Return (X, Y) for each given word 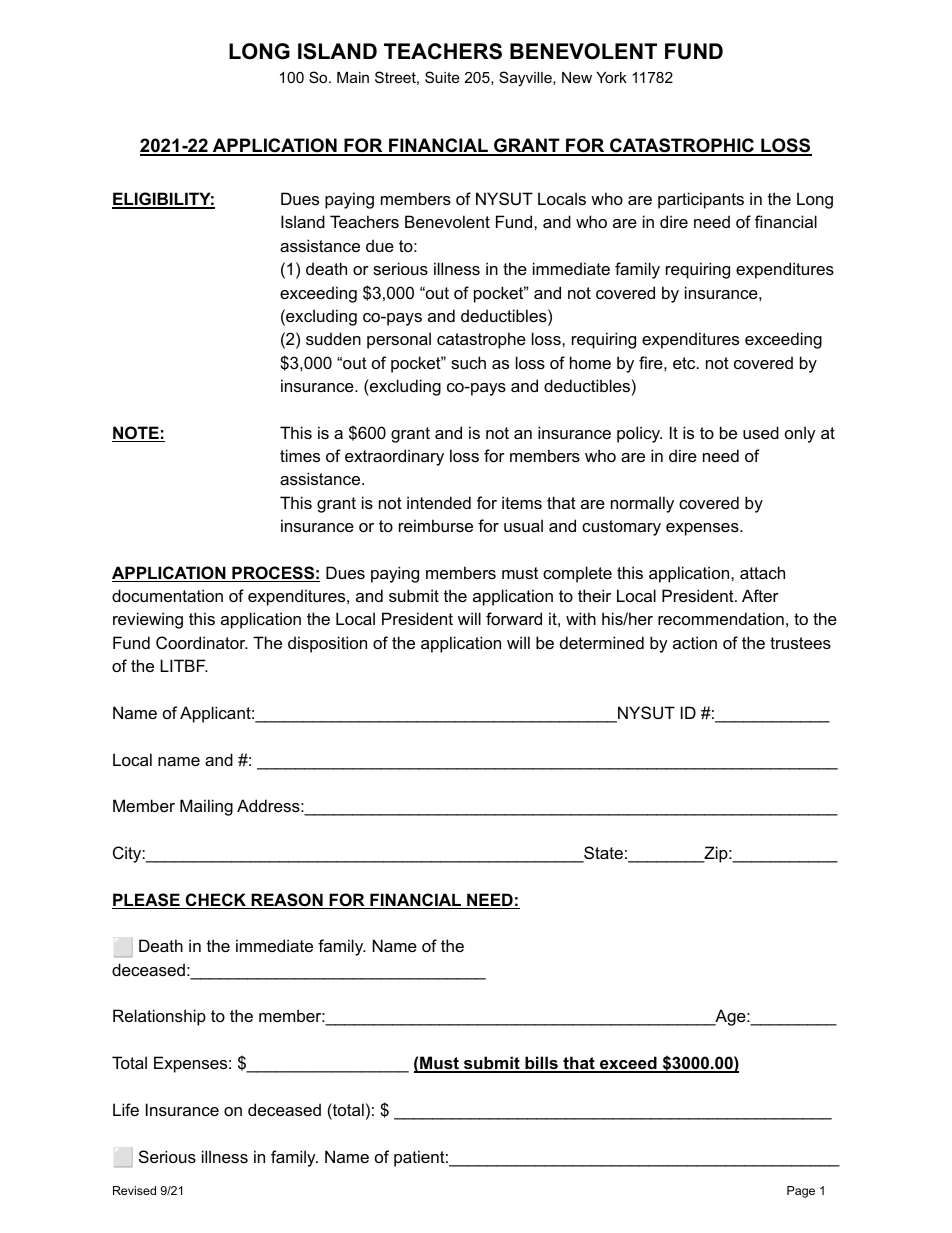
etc (685, 363)
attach (762, 572)
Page (801, 1192)
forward (514, 618)
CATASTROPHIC (682, 146)
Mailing (206, 807)
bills (541, 1064)
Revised (134, 1190)
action (695, 642)
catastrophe (481, 340)
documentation (167, 595)
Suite (442, 77)
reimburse (436, 525)
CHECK (215, 901)
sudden (333, 338)
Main (353, 77)
